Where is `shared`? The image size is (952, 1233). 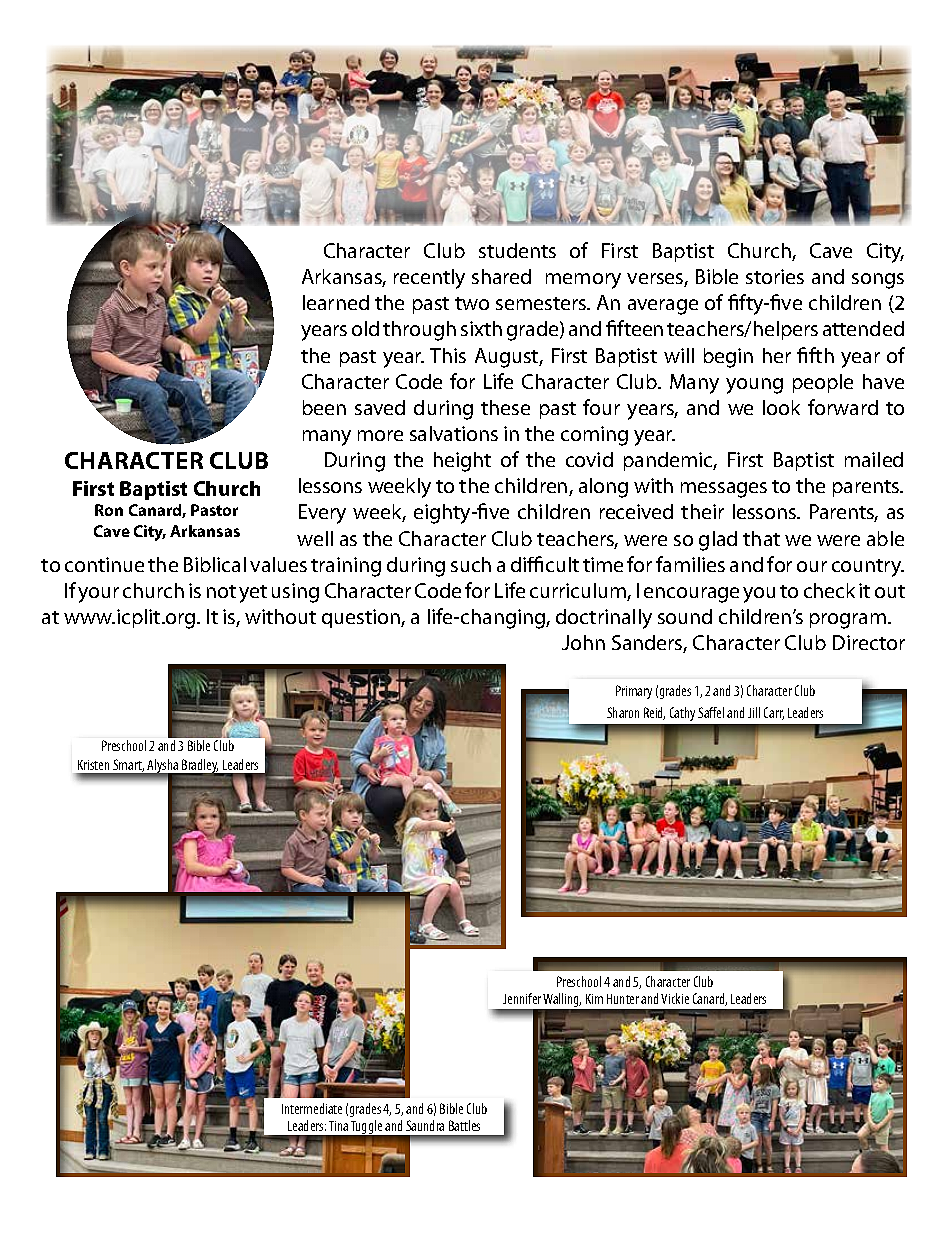 shared is located at coordinates (501, 276).
